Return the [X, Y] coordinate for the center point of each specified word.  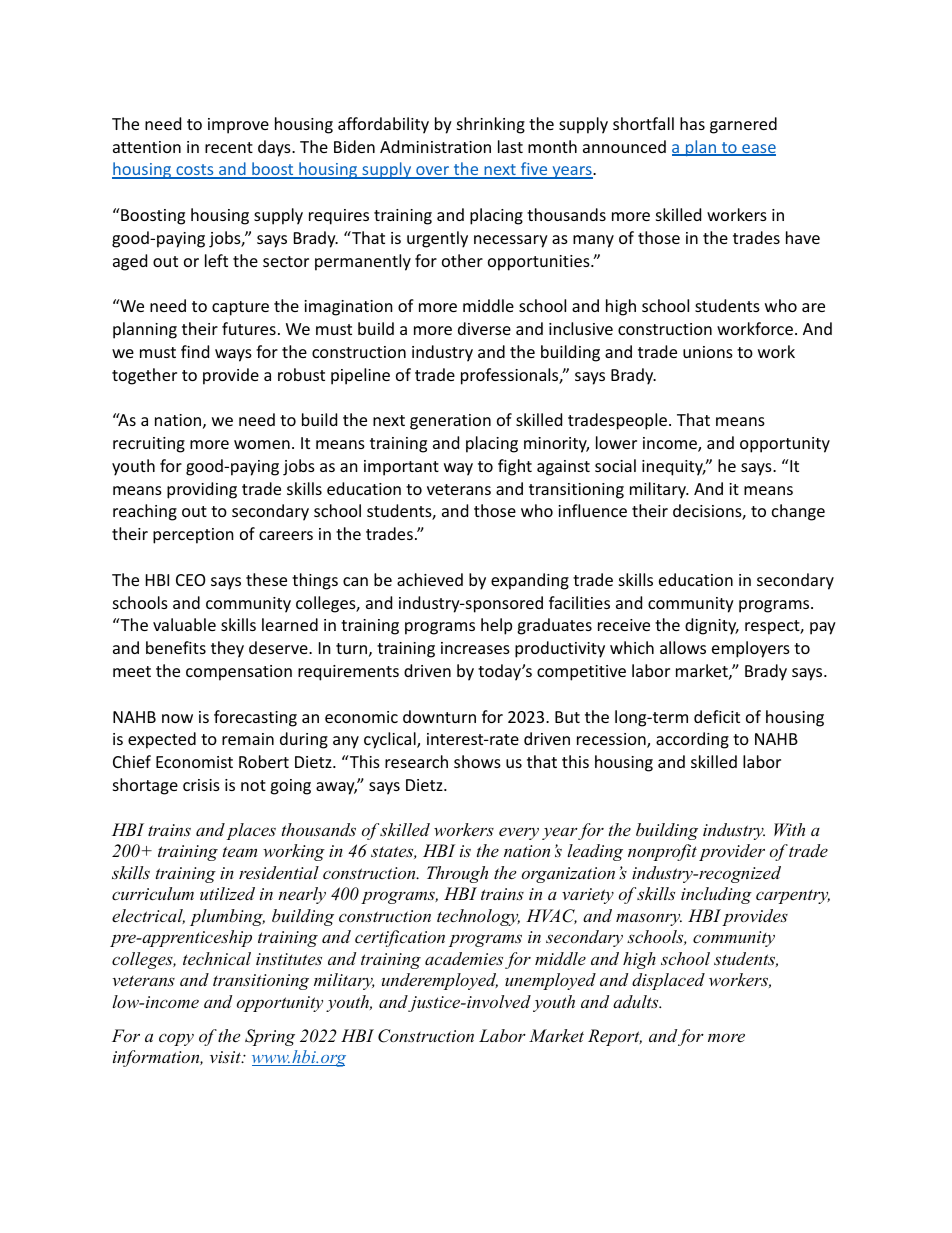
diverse [484, 328]
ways [233, 355]
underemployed [440, 981]
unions [708, 352]
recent [229, 147]
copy [176, 1039]
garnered [743, 125]
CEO [190, 580]
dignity [712, 626]
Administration [435, 146]
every [519, 833]
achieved [430, 579]
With [789, 829]
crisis [201, 785]
